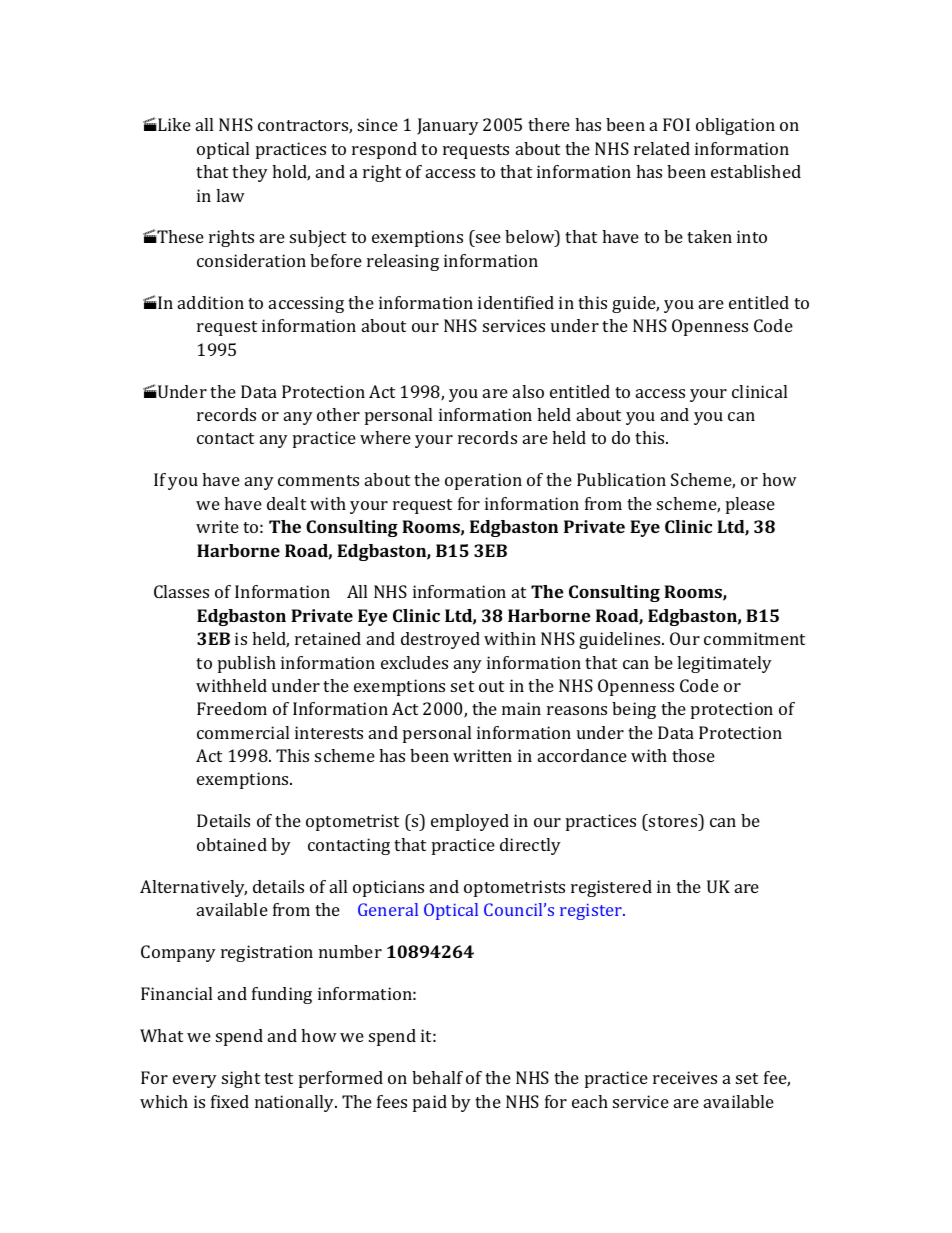 The height and width of the document is (1233, 952). Describe the element at coordinates (437, 1077) in the document. I see `behalf` at that location.
